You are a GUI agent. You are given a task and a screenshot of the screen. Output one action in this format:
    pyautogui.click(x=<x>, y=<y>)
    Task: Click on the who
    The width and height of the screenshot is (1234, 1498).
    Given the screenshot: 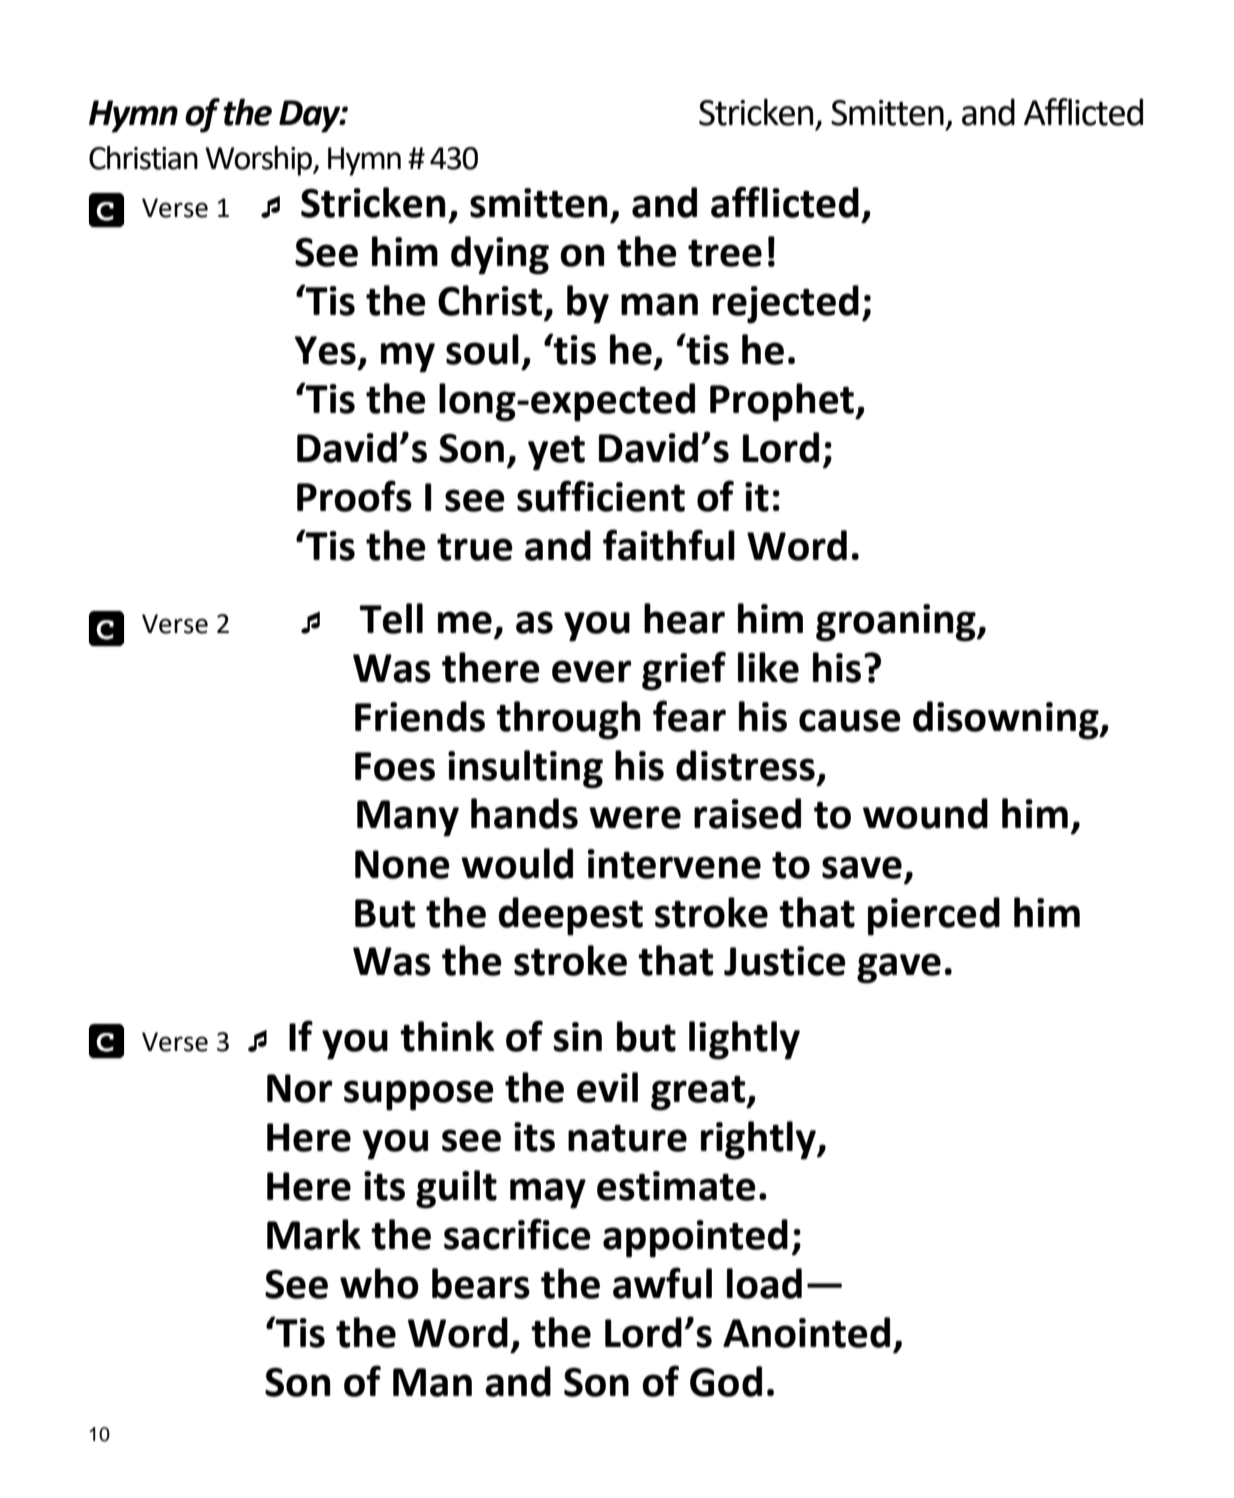 What is the action you would take?
    pyautogui.click(x=379, y=1283)
